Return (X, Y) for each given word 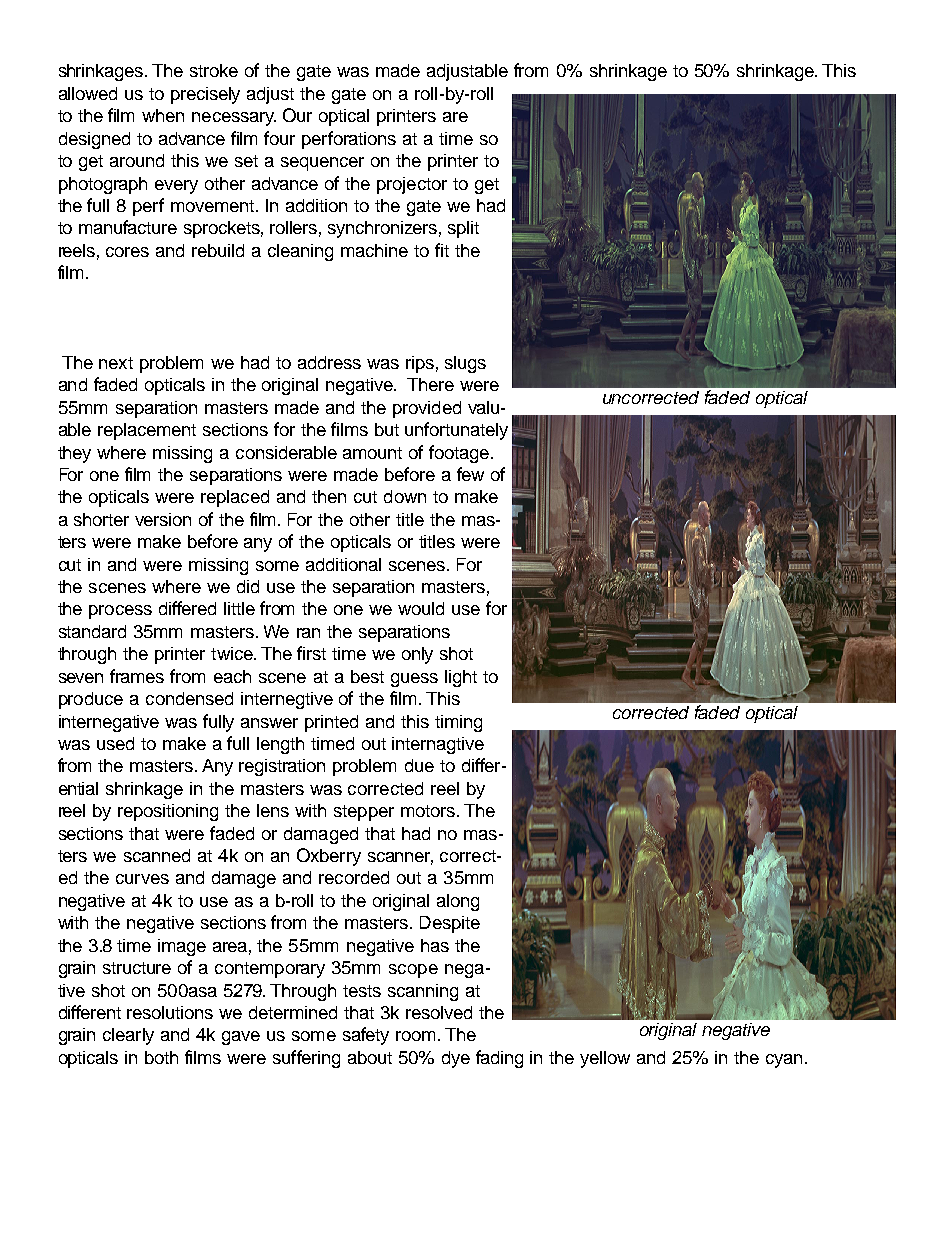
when (163, 115)
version (163, 519)
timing (458, 723)
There (430, 384)
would (421, 608)
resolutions (170, 1012)
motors (428, 811)
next (116, 363)
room (417, 1036)
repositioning (168, 812)
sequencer (322, 164)
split (463, 229)
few (470, 474)
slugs (465, 364)
